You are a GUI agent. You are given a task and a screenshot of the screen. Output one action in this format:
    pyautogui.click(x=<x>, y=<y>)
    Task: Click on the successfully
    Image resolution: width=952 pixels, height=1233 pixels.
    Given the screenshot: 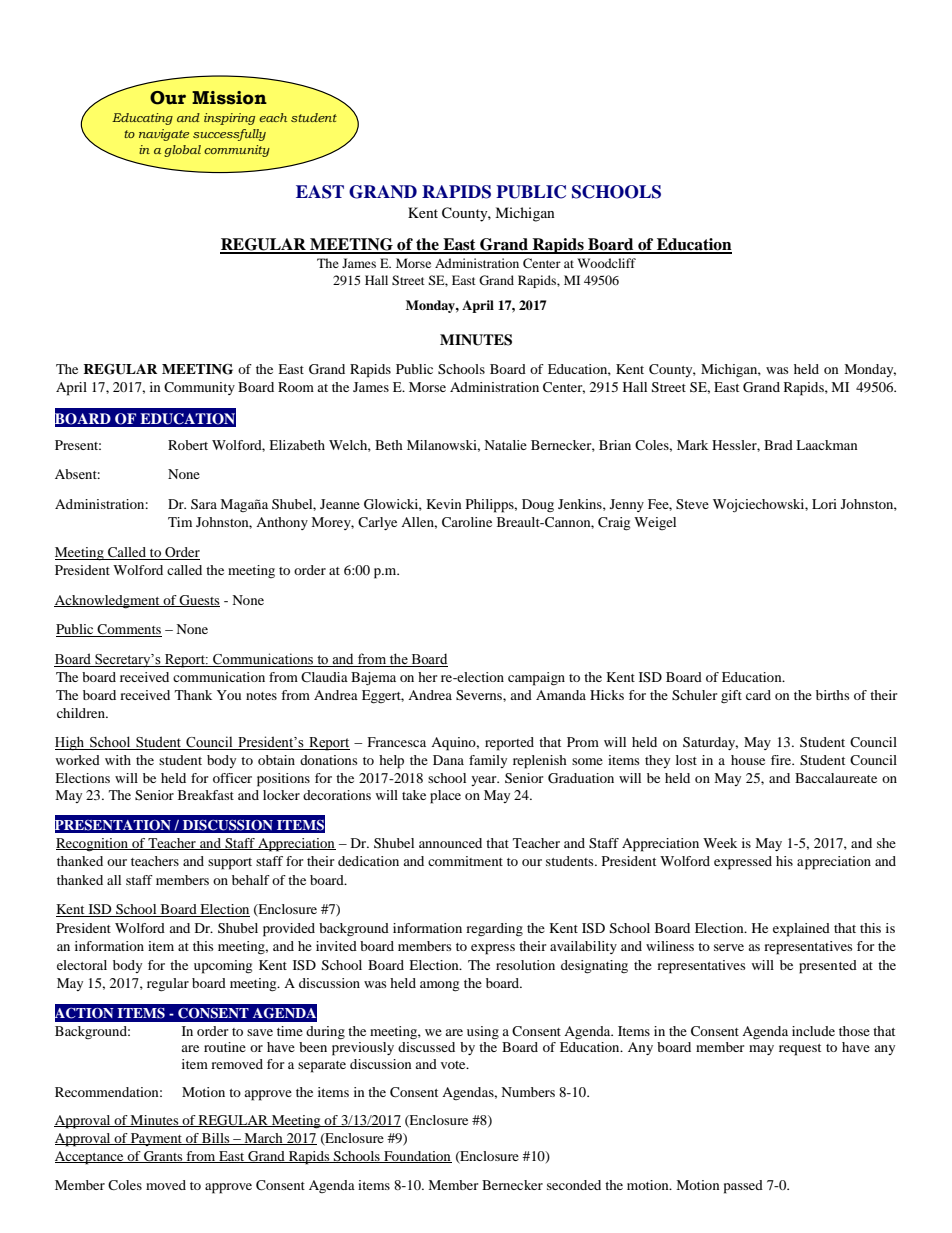 What is the action you would take?
    pyautogui.click(x=229, y=135)
